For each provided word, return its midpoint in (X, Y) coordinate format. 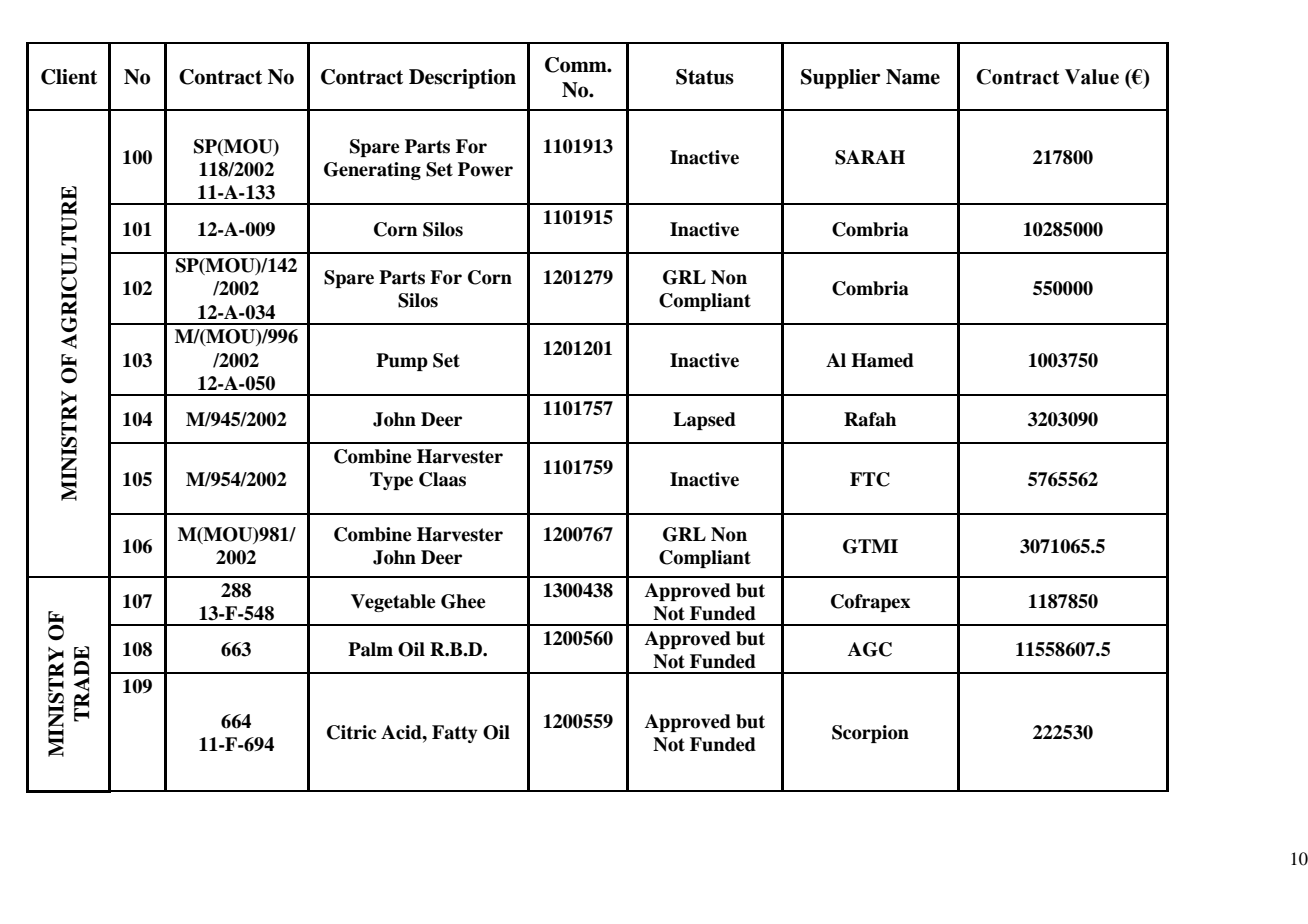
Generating (372, 171)
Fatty (455, 734)
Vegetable (393, 603)
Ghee (463, 601)
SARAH (870, 157)
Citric (351, 732)
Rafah (870, 419)
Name (913, 77)
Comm (577, 65)
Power (485, 169)
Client (69, 77)
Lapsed (704, 421)
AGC (870, 649)
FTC (870, 479)
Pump (402, 362)
